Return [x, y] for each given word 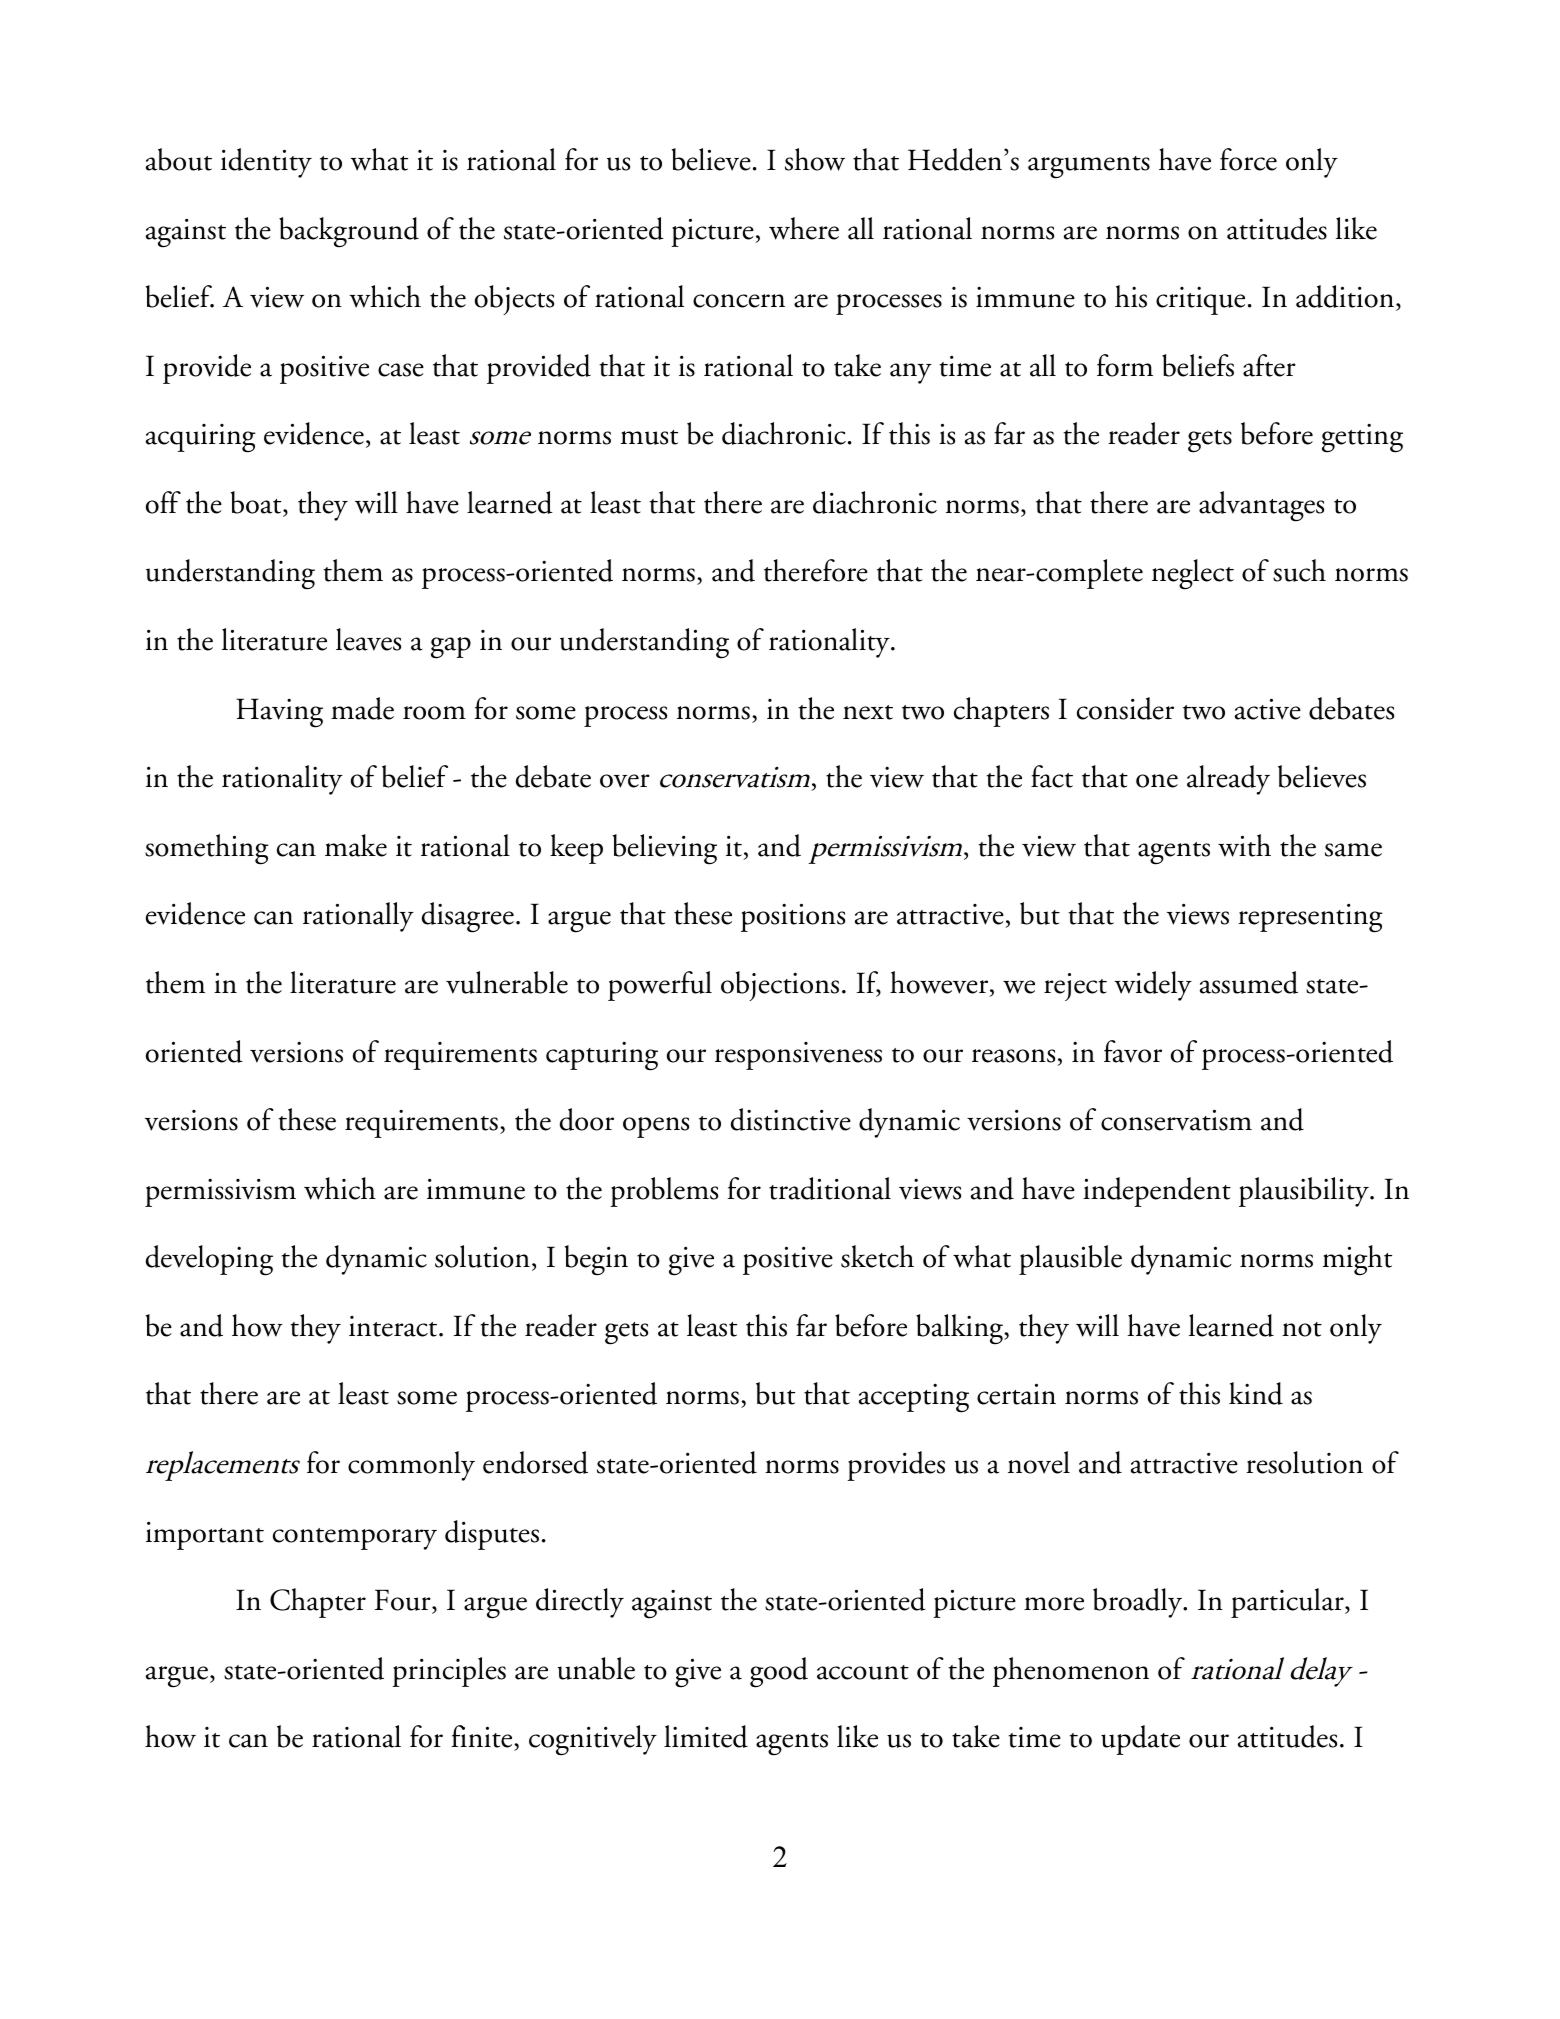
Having [279, 713]
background [349, 232]
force [1248, 159]
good [779, 1672]
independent [1157, 1192]
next [868, 712]
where [804, 228]
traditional [830, 1188]
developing [209, 1260]
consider [1125, 708]
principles [449, 1672]
